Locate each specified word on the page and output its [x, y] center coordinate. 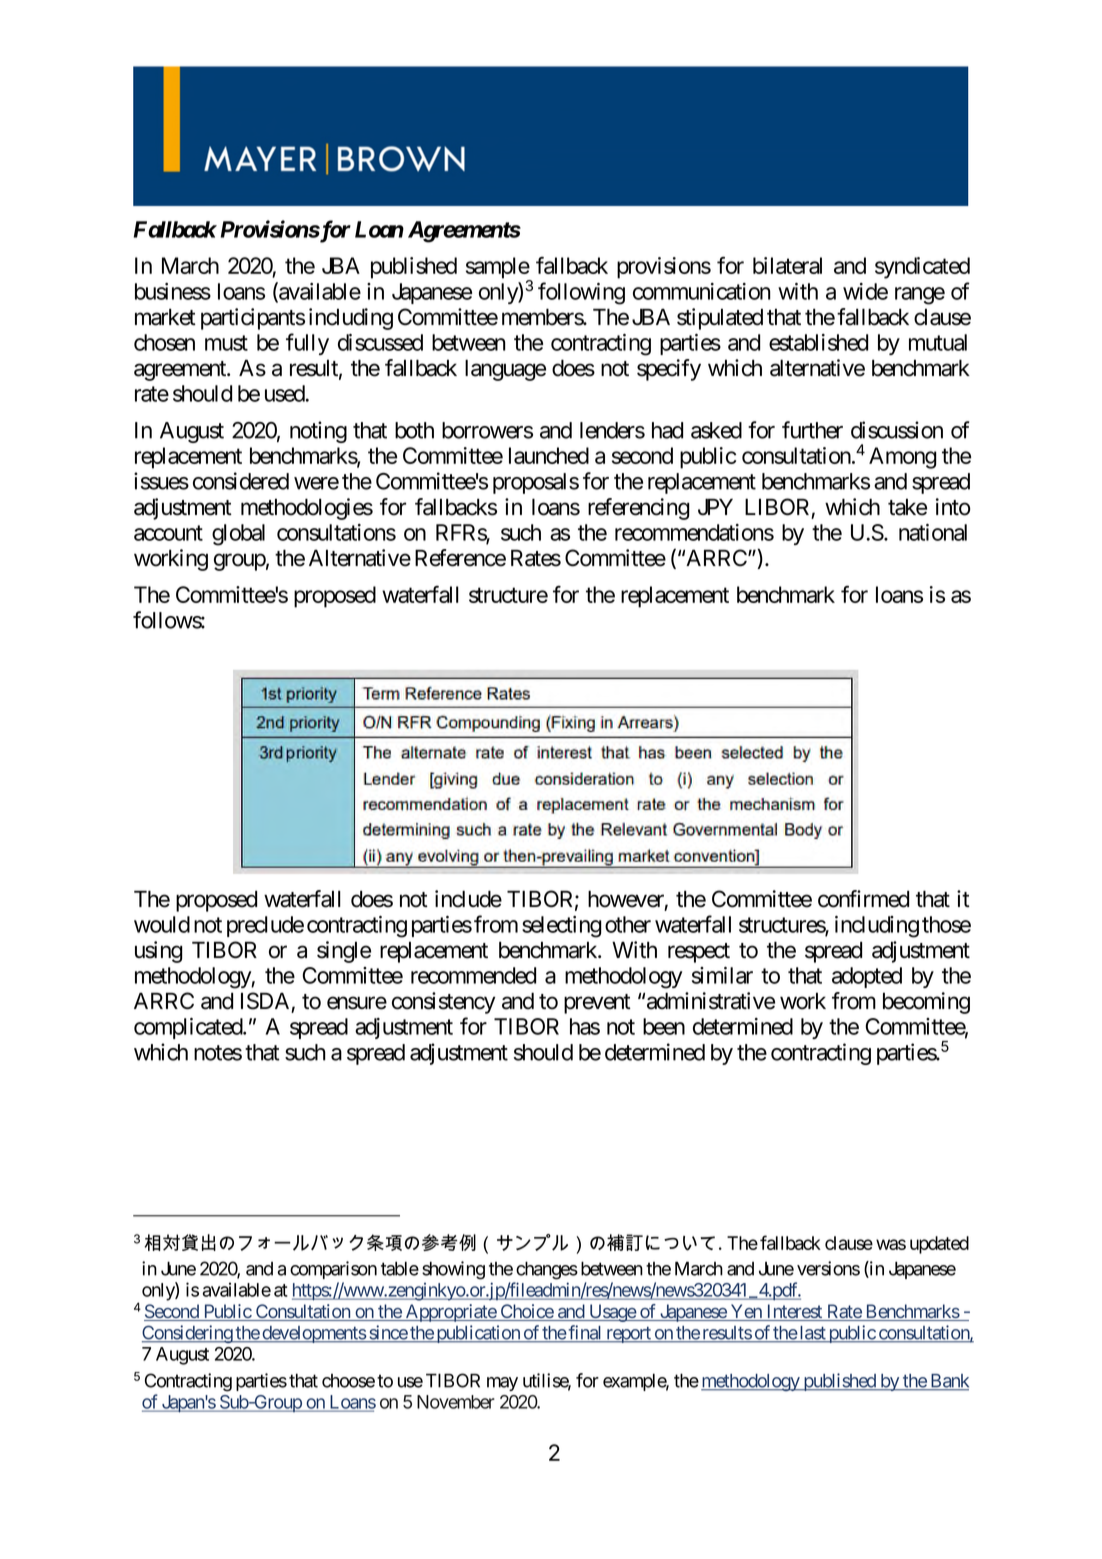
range [920, 296]
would [162, 924]
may [502, 1384]
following [581, 293]
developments [313, 1334]
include [468, 899]
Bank [948, 1382]
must [226, 343]
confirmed [863, 899]
